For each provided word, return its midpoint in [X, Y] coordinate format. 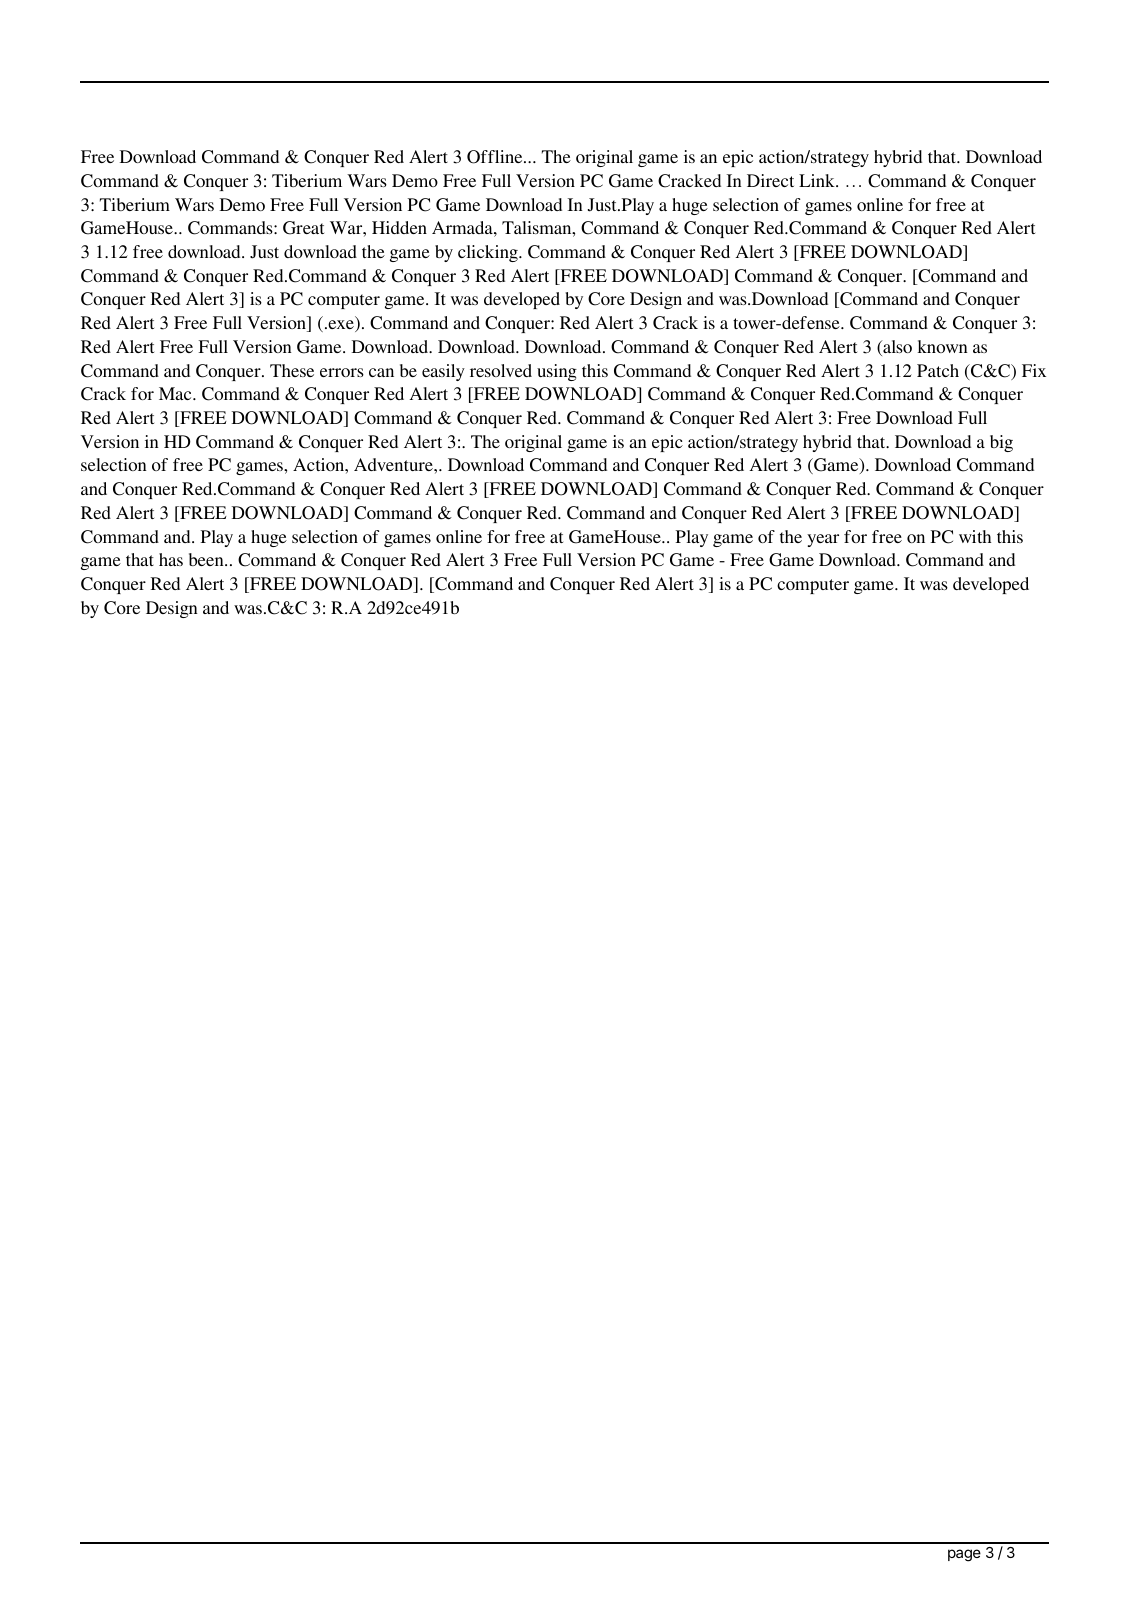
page [964, 1555]
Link [818, 180]
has [171, 559]
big [1001, 443]
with [975, 536]
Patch [938, 370]
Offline [496, 157]
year [823, 540]
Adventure [394, 464]
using [557, 372]
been [207, 559]
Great [303, 228]
